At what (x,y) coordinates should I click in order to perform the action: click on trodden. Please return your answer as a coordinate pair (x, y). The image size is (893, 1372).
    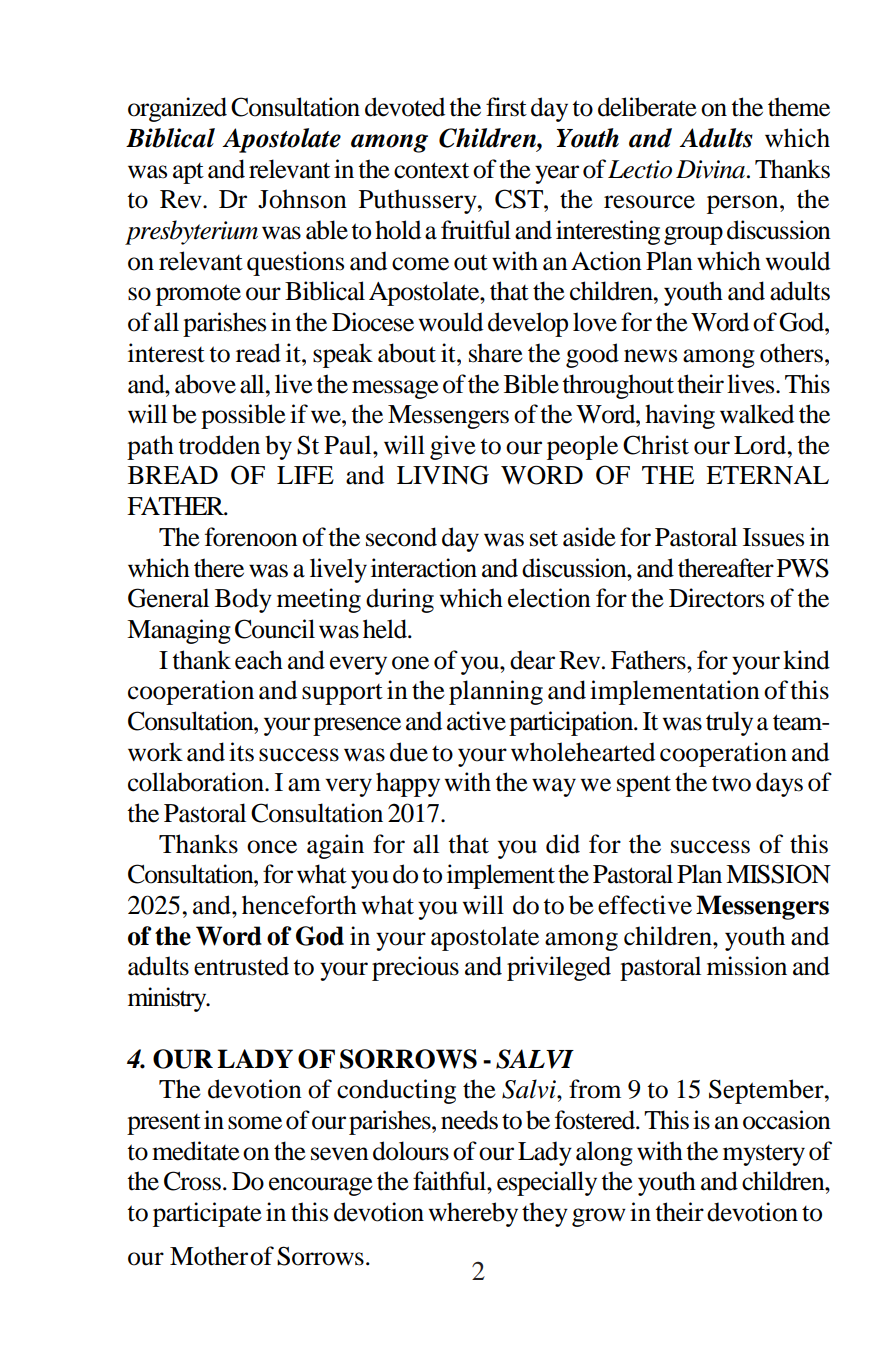
    Looking at the image, I should click on (219, 445).
